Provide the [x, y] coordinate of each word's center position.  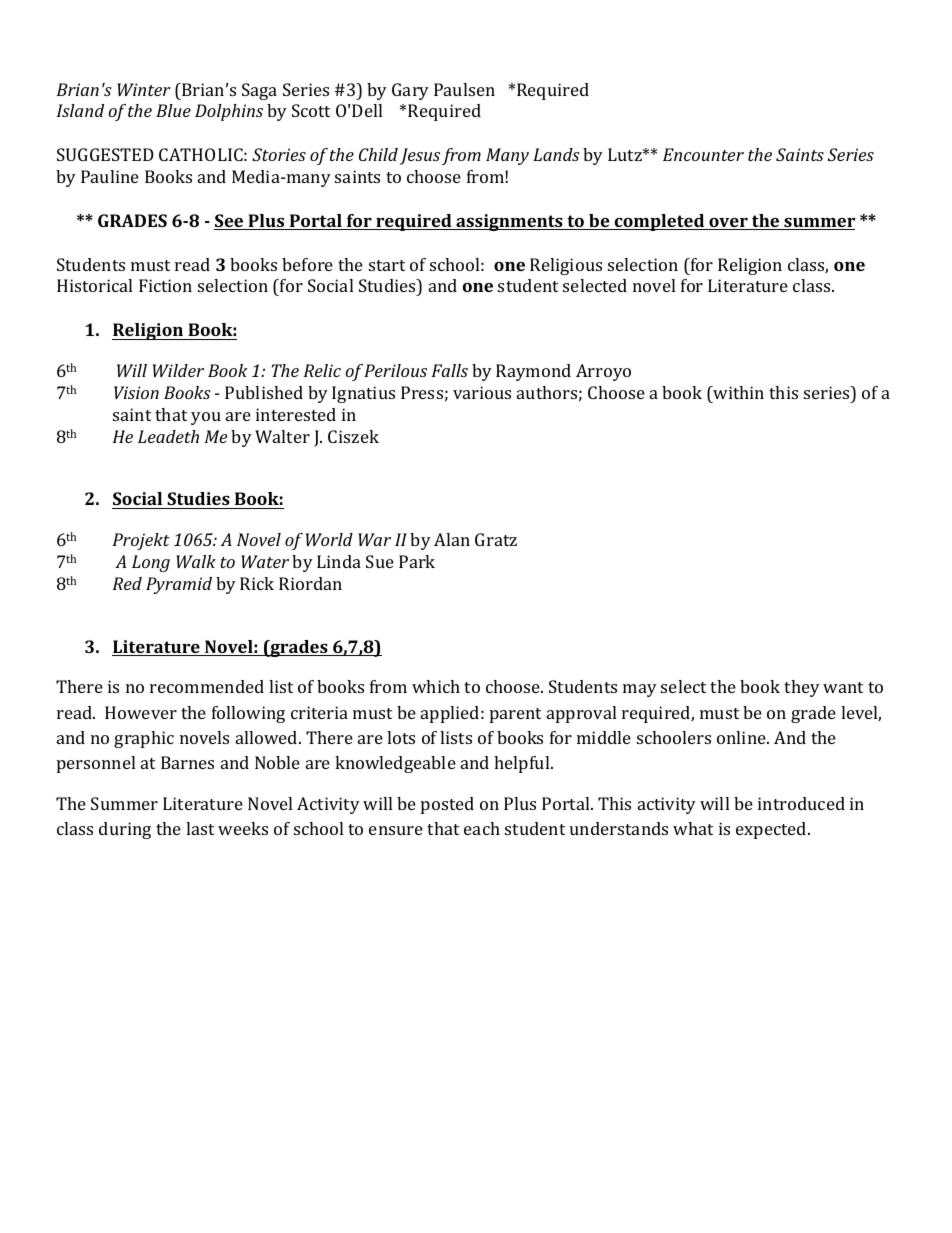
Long [151, 563]
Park [417, 561]
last [200, 828]
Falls [450, 370]
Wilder [178, 370]
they [802, 688]
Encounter [703, 154]
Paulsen [464, 89]
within [737, 392]
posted [447, 805]
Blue [173, 110]
